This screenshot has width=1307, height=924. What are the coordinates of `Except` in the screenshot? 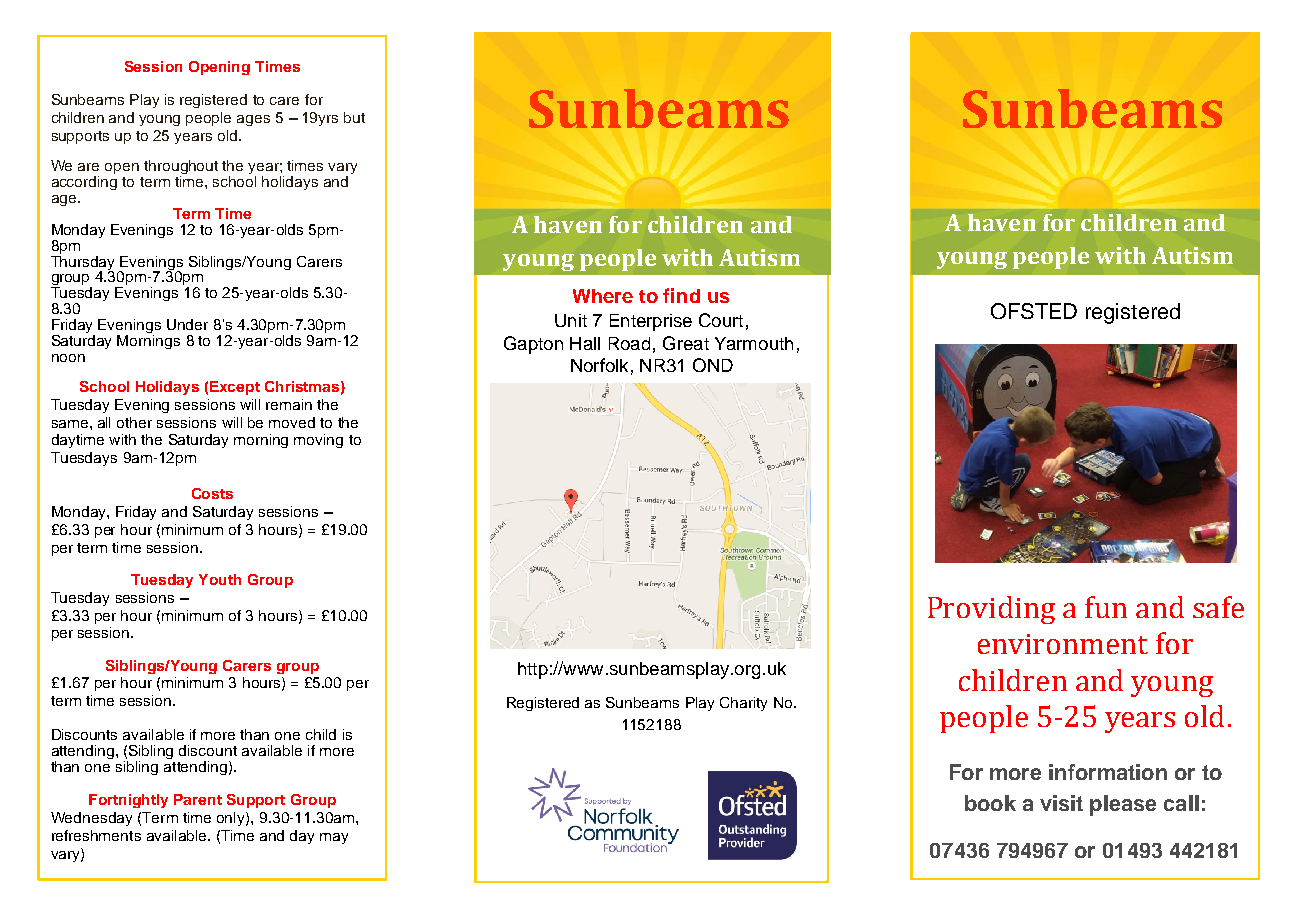 It's located at (235, 388).
